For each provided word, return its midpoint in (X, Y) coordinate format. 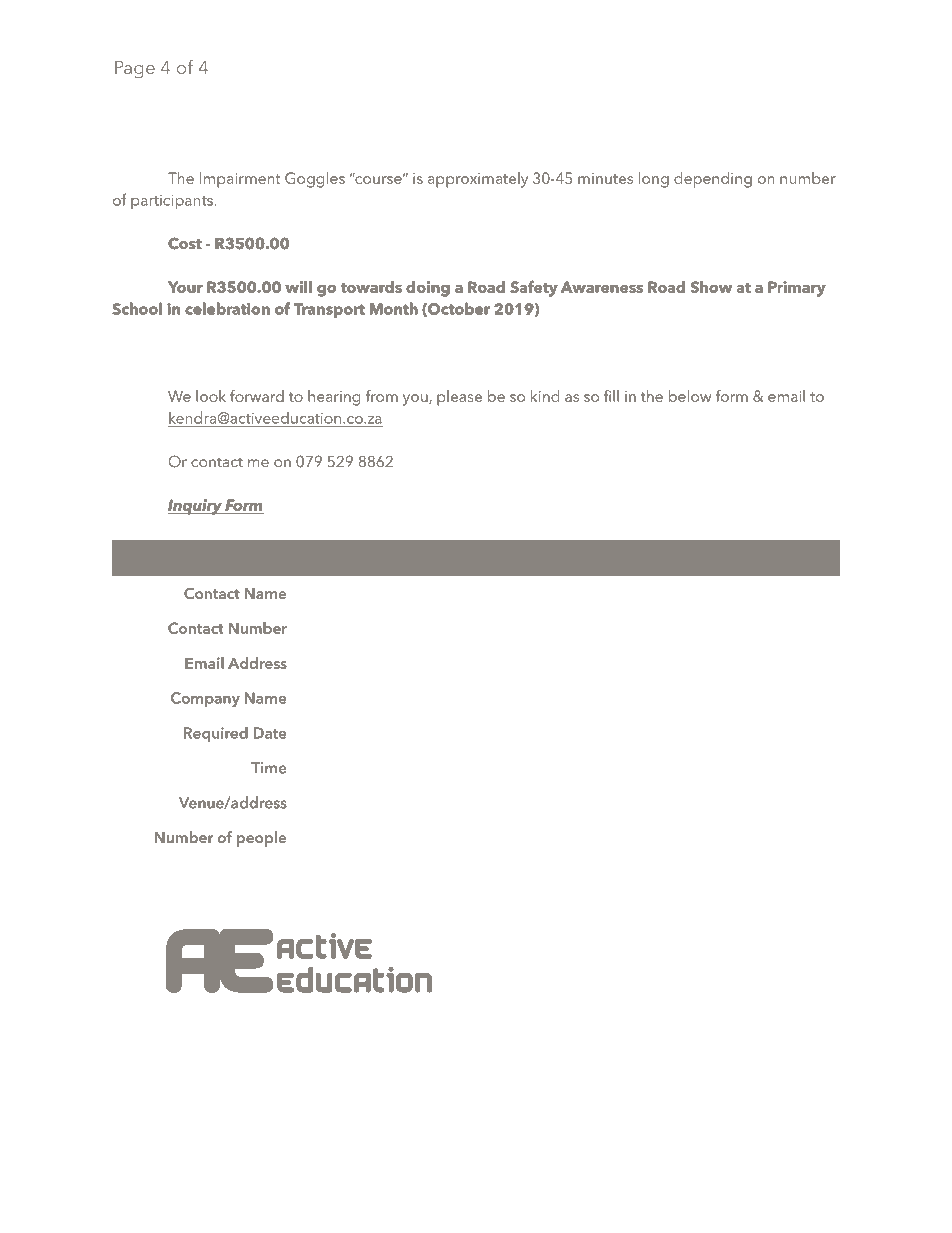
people (261, 839)
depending (713, 180)
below (690, 396)
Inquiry (196, 507)
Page (135, 70)
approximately (478, 180)
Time (268, 768)
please (459, 398)
